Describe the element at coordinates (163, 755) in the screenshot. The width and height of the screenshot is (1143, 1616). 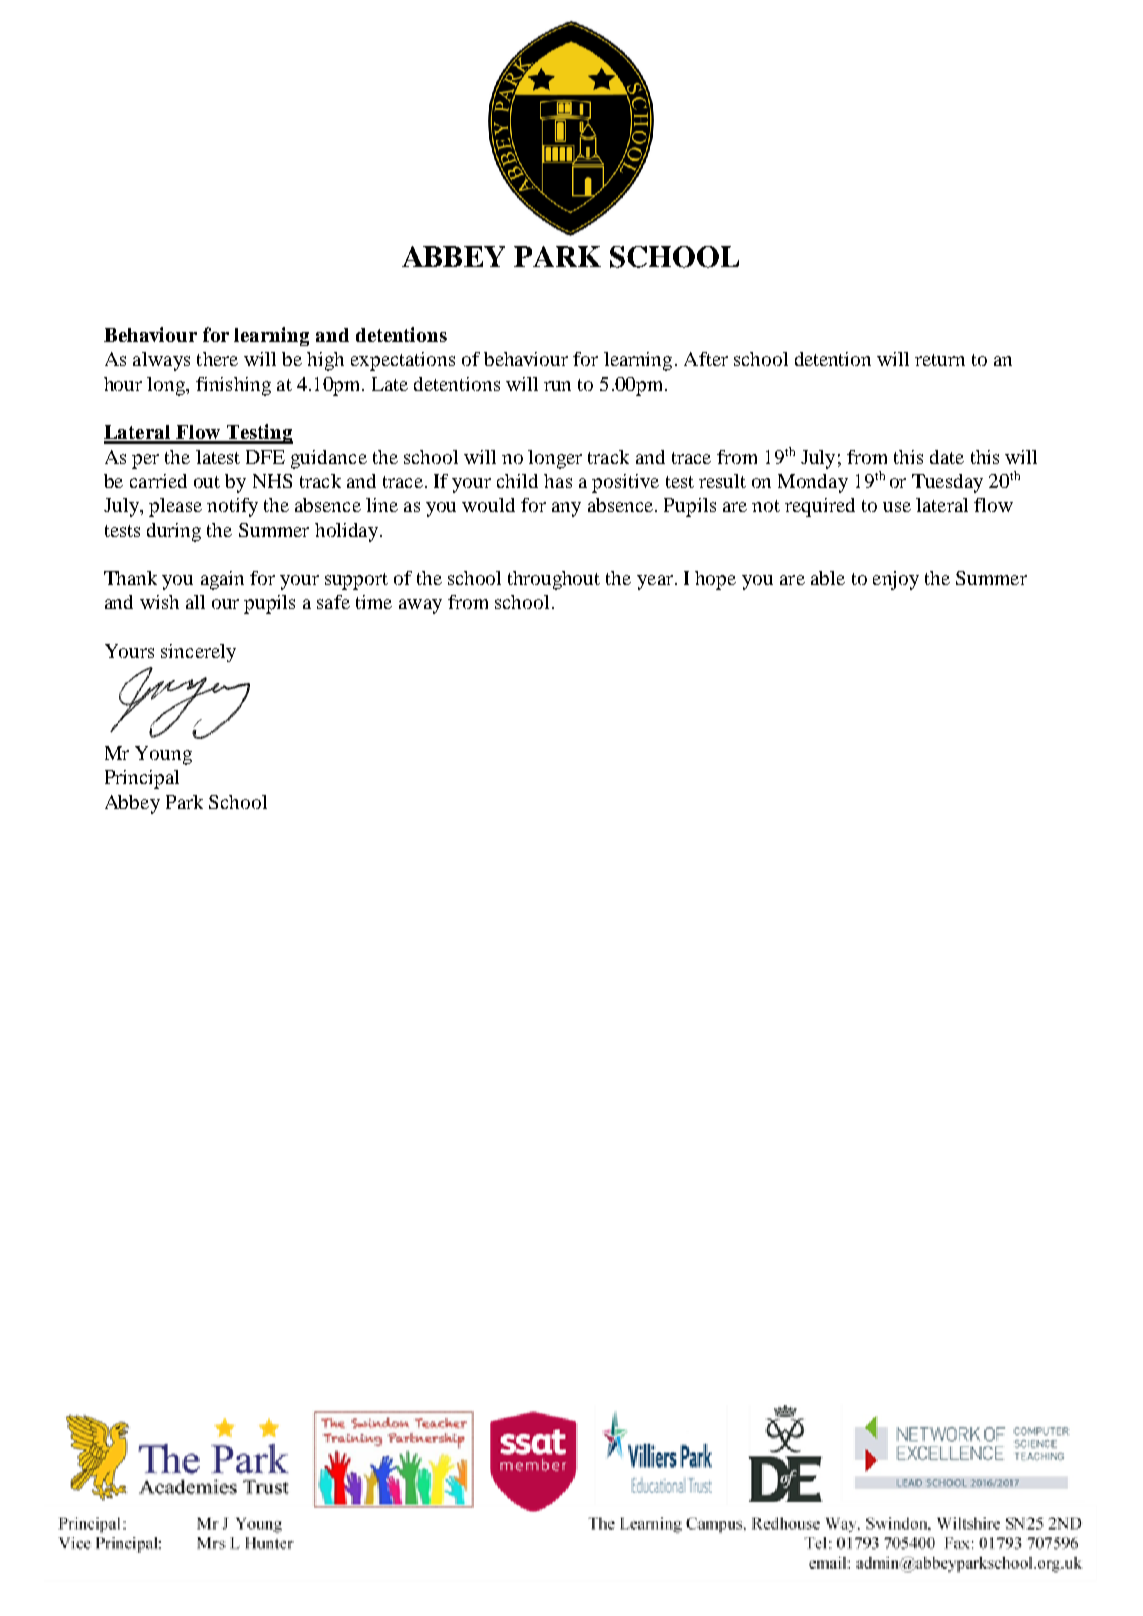
I see `Young` at that location.
